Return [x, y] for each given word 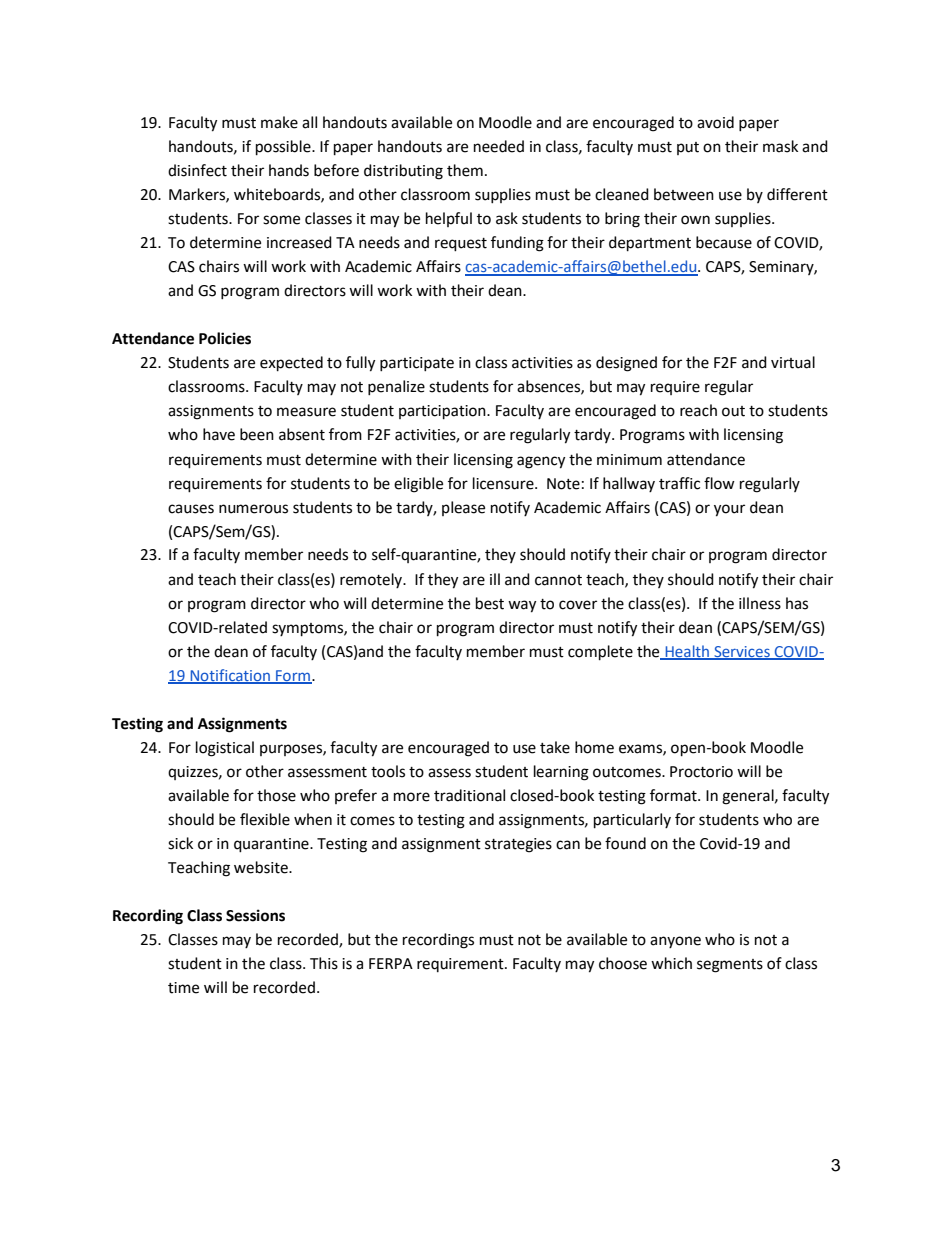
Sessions [255, 915]
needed [499, 146]
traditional [469, 795]
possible [284, 148]
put [688, 148]
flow [719, 483]
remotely [372, 580]
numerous [253, 509]
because [724, 242]
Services [742, 652]
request [461, 245]
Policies [225, 338]
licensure [504, 483]
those [276, 795]
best [490, 603]
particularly [632, 821]
